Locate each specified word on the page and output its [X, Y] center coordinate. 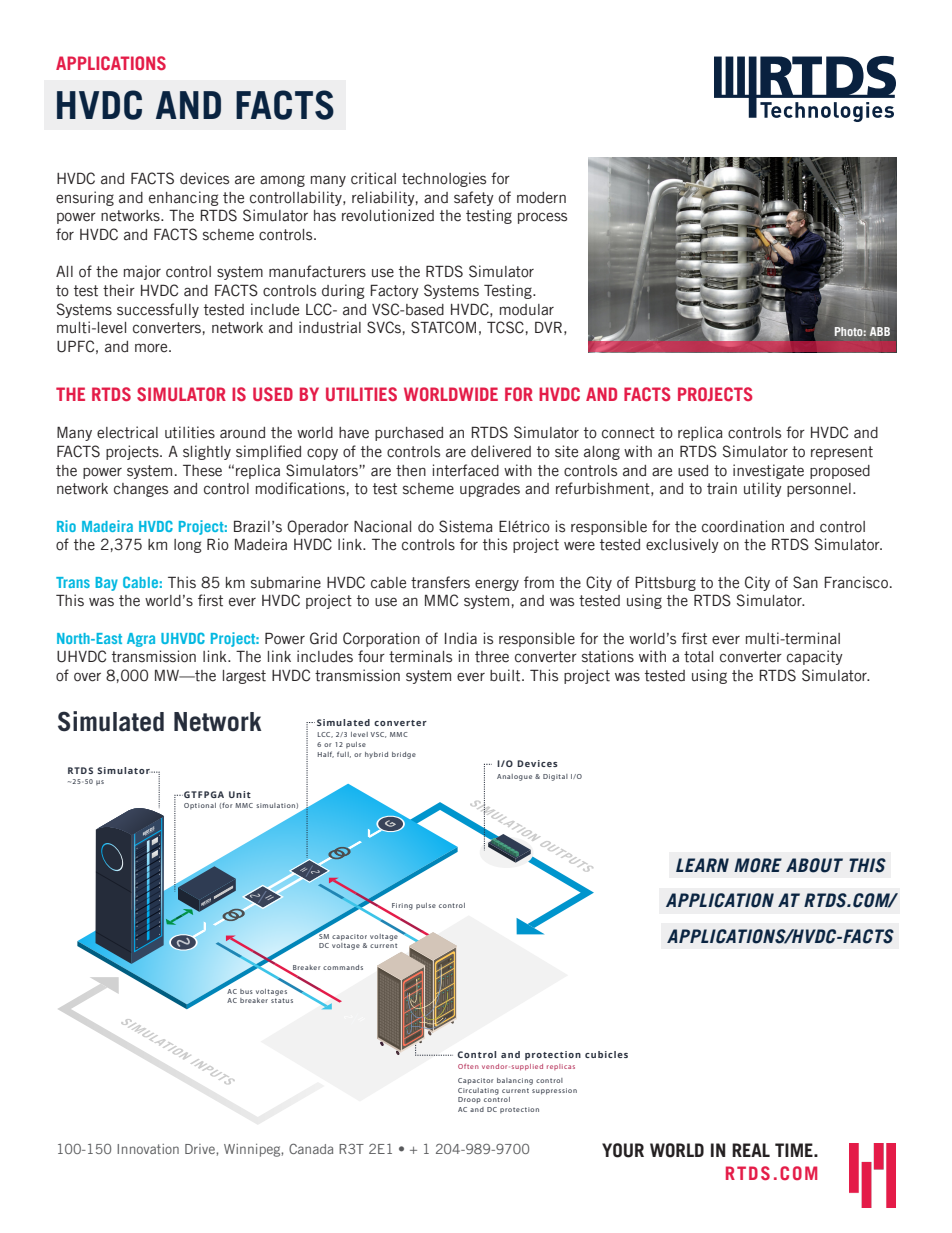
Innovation [148, 1149]
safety [474, 198]
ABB [880, 331]
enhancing [184, 198]
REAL [751, 1150]
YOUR [623, 1150]
